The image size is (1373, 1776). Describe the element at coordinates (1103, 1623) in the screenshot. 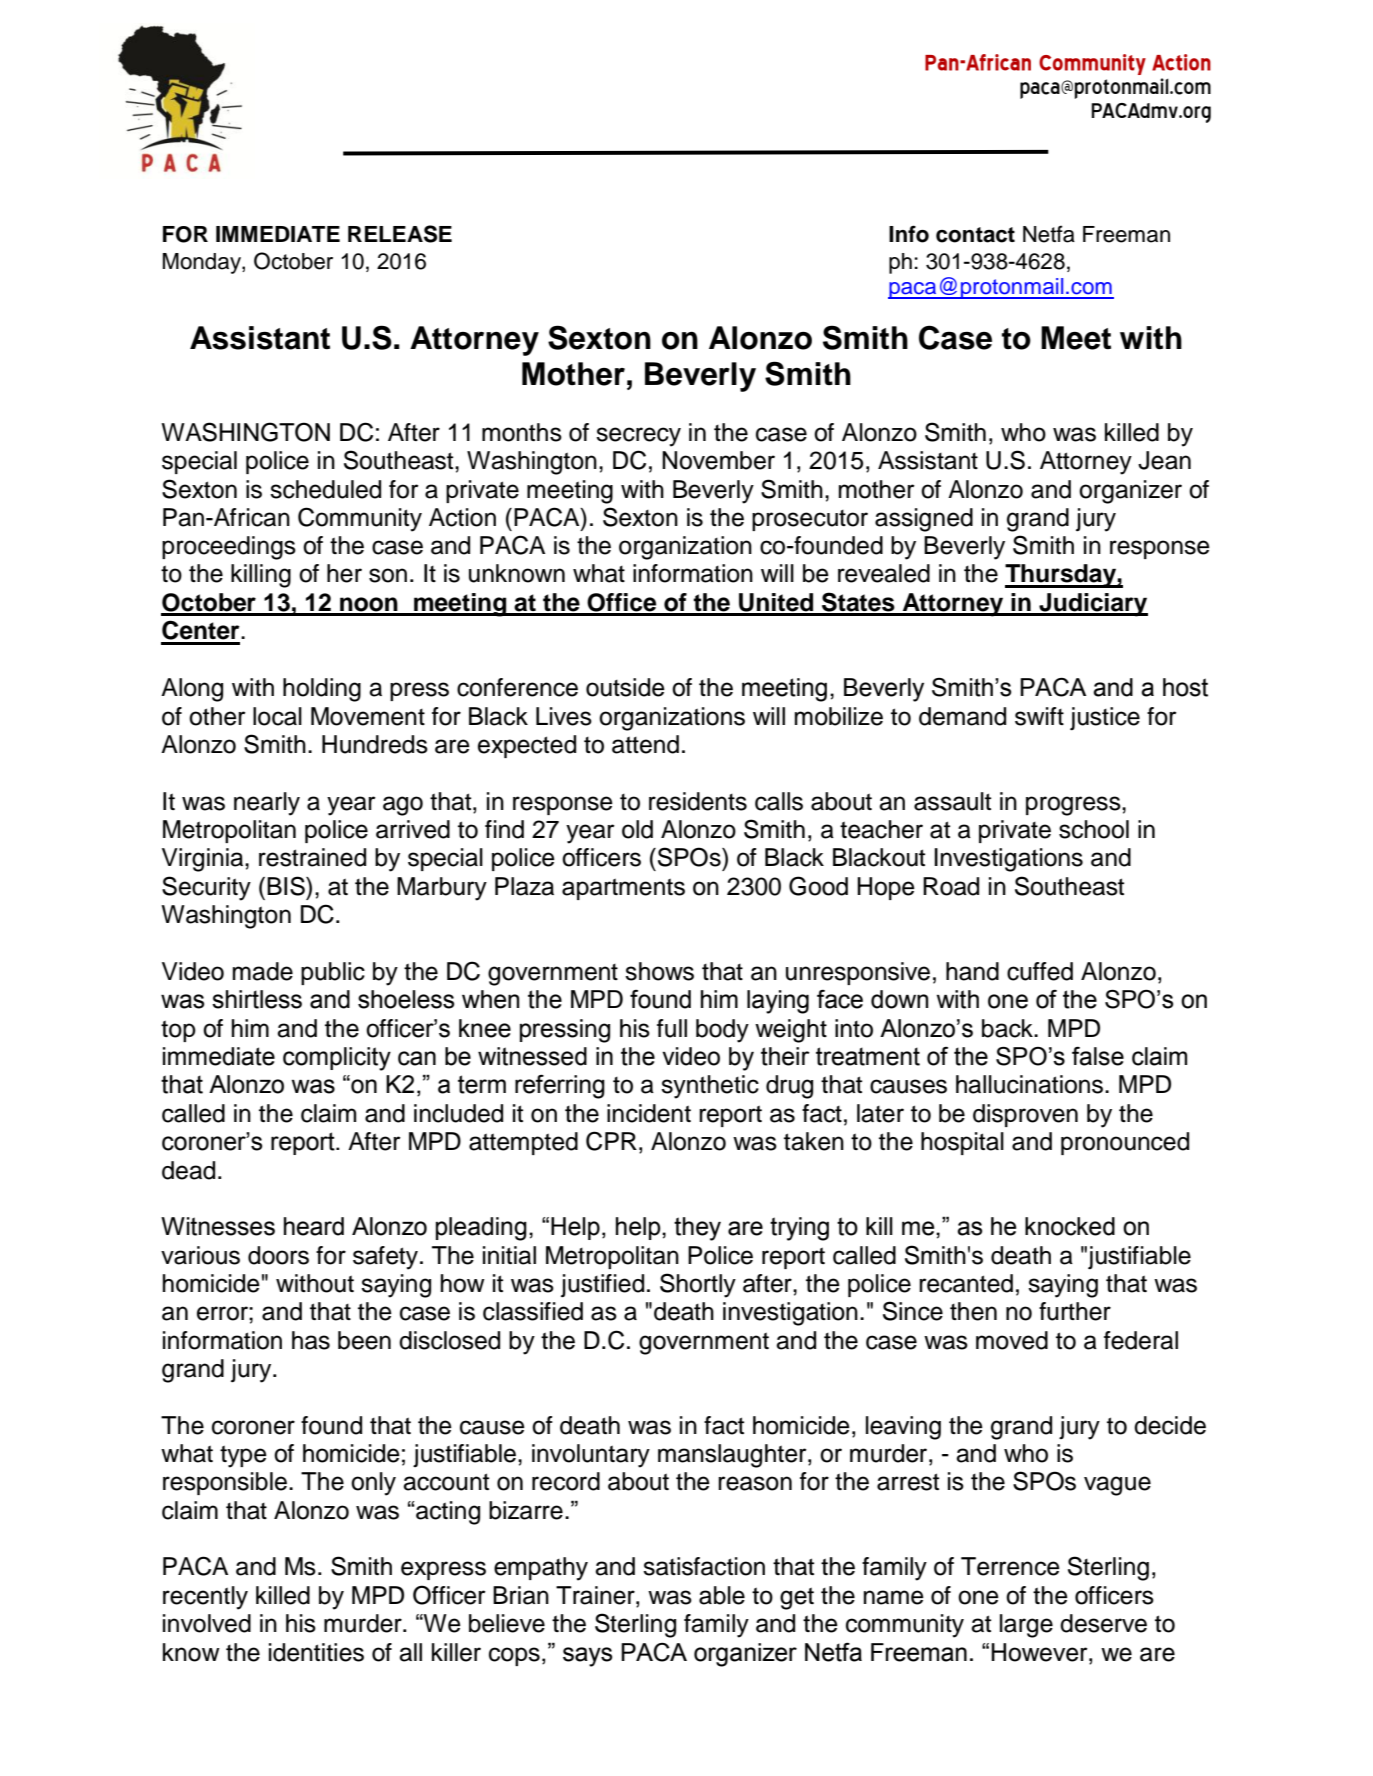

I see `deserve` at that location.
